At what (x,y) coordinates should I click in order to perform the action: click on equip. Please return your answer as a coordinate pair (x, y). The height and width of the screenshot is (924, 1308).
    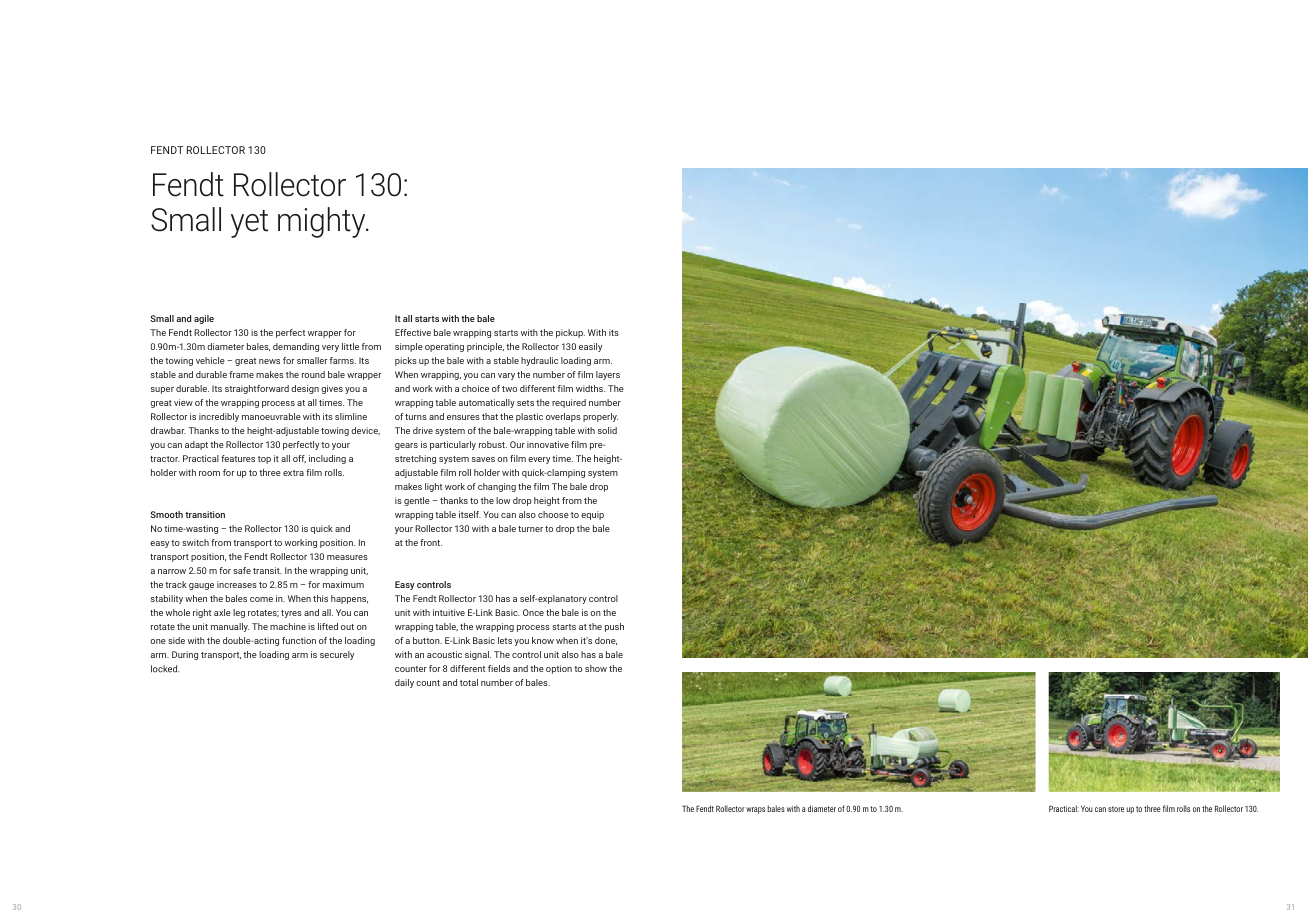
    Looking at the image, I should click on (592, 515).
